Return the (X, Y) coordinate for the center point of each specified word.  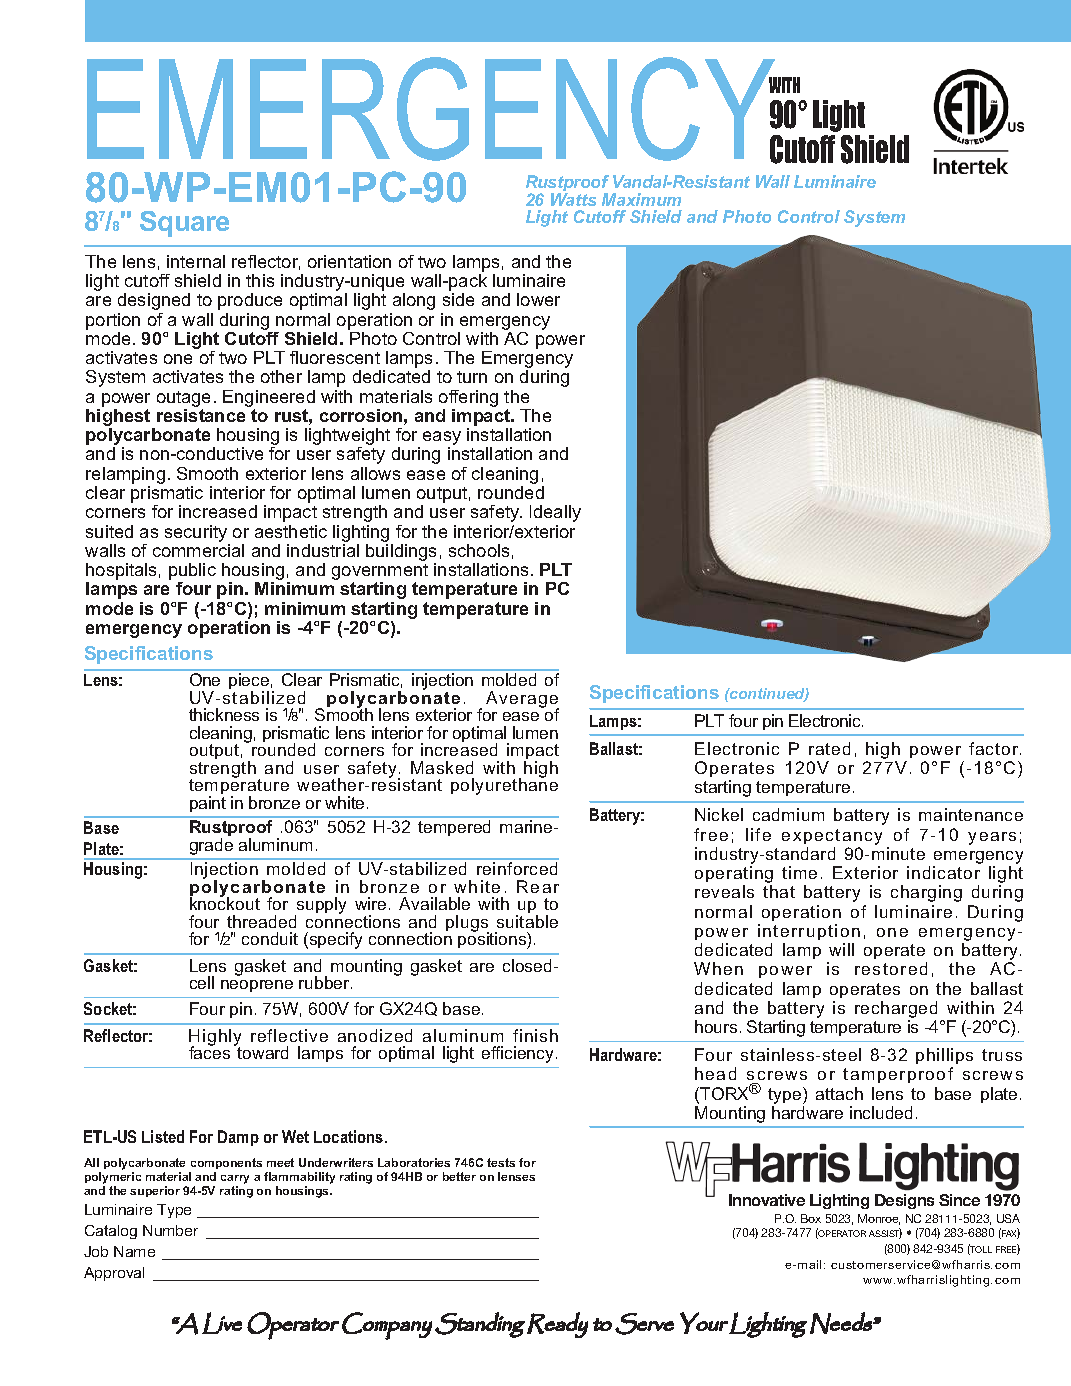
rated (829, 748)
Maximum (641, 199)
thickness (224, 714)
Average (522, 701)
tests (501, 1162)
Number (170, 1230)
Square (184, 224)
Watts (573, 199)
